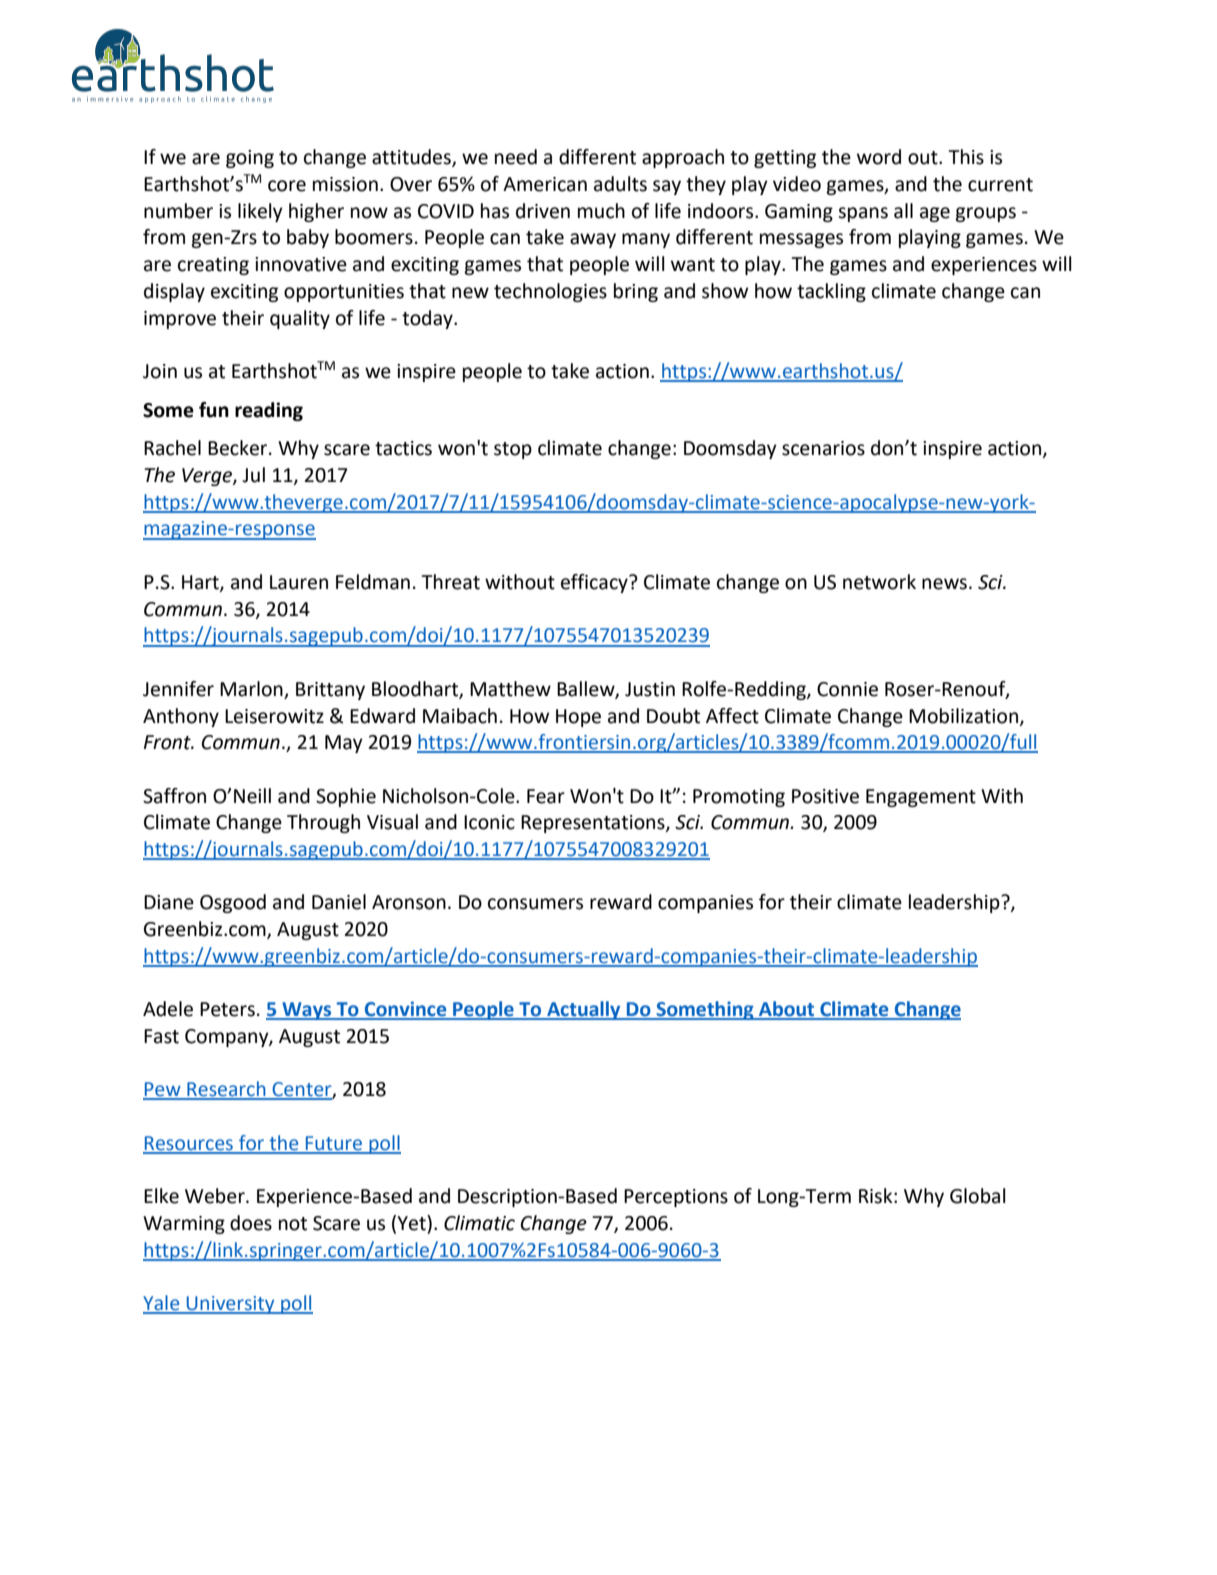 The height and width of the screenshot is (1575, 1217). I want to click on Lauren, so click(299, 582).
